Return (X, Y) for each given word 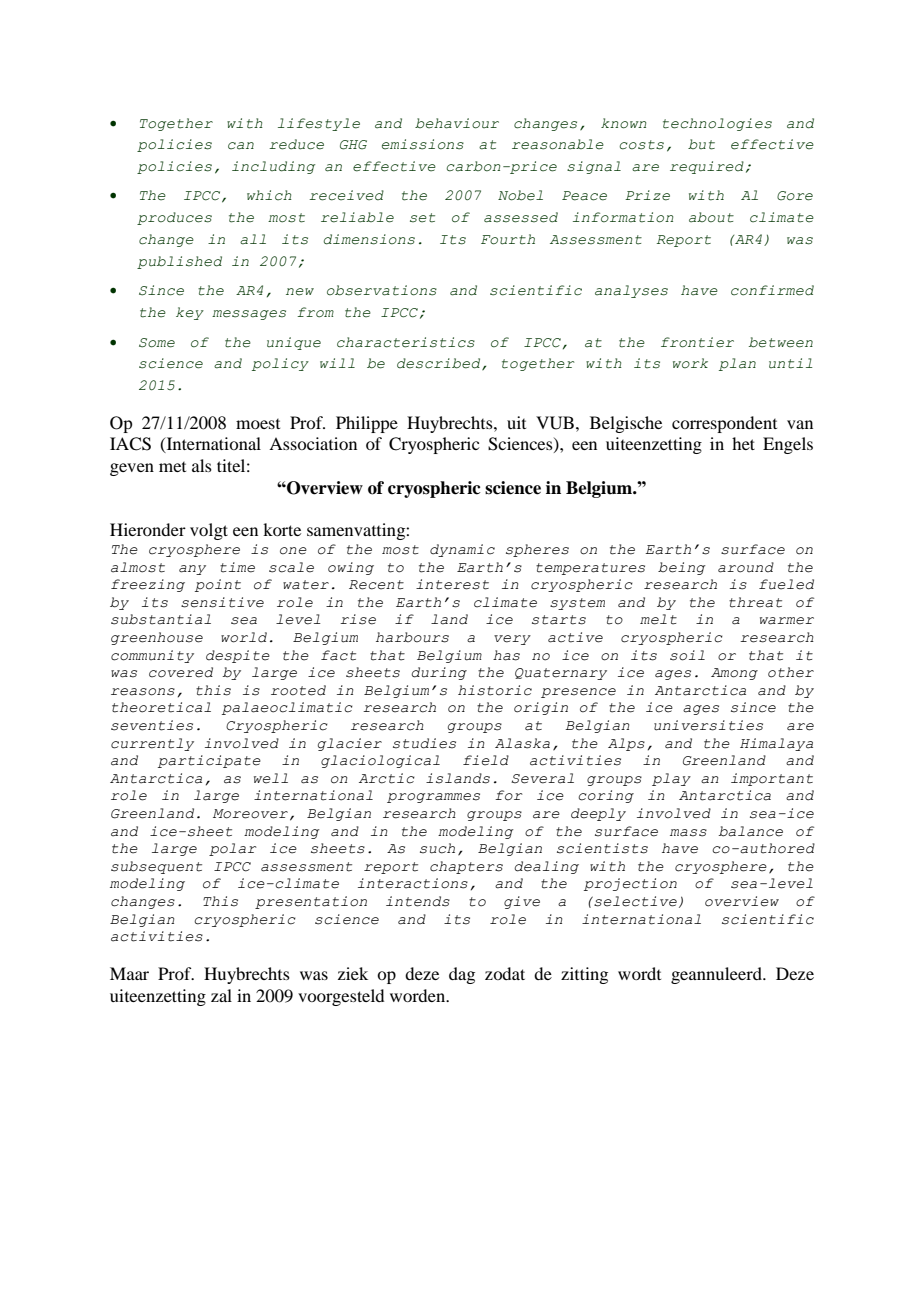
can (241, 146)
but (701, 144)
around (746, 567)
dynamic (462, 550)
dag (462, 975)
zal (221, 995)
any (192, 570)
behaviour (457, 123)
